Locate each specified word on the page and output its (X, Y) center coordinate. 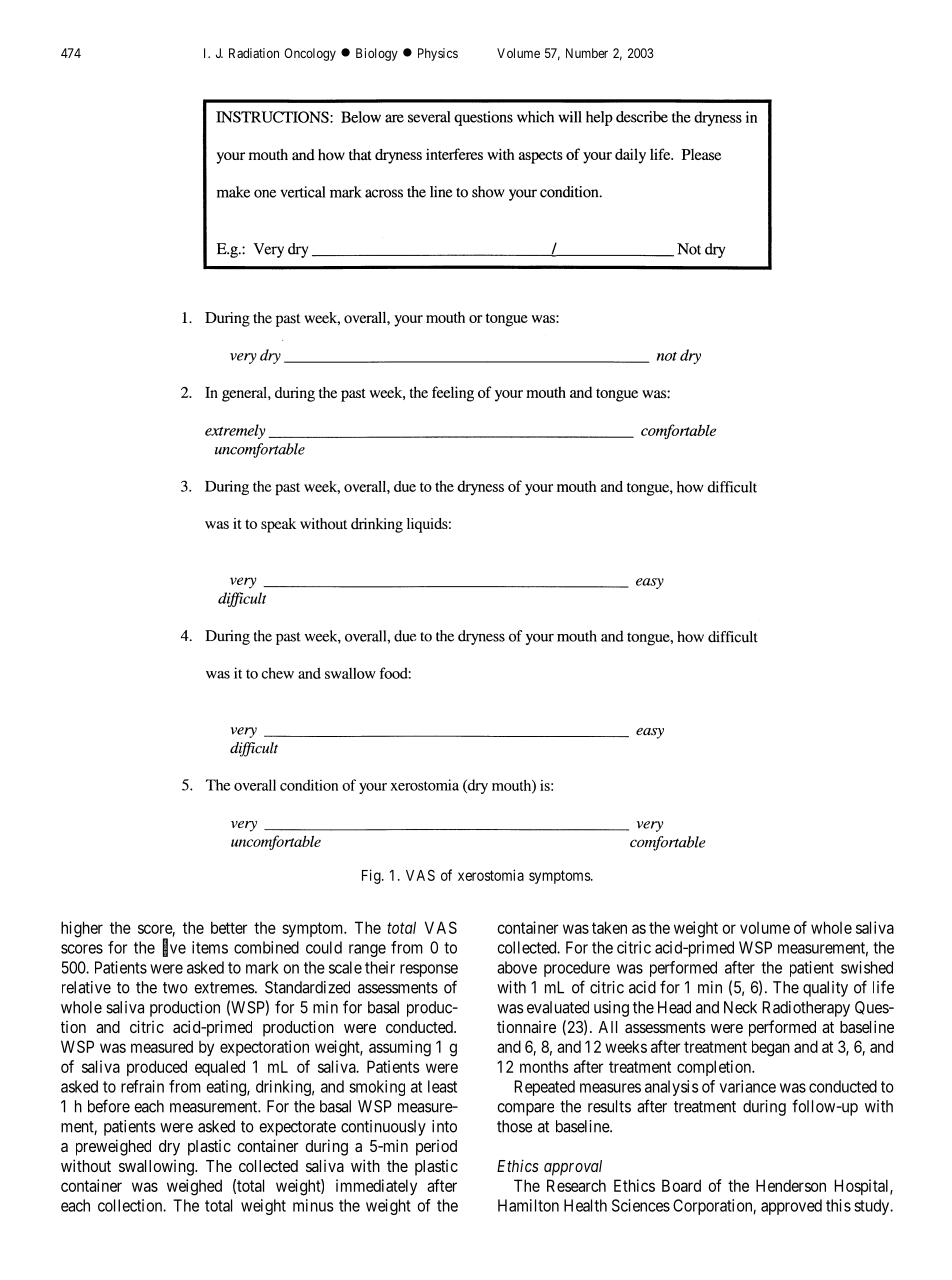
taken (609, 927)
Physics (438, 54)
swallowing (157, 1167)
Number (587, 53)
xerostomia (491, 875)
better (229, 927)
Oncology (310, 54)
